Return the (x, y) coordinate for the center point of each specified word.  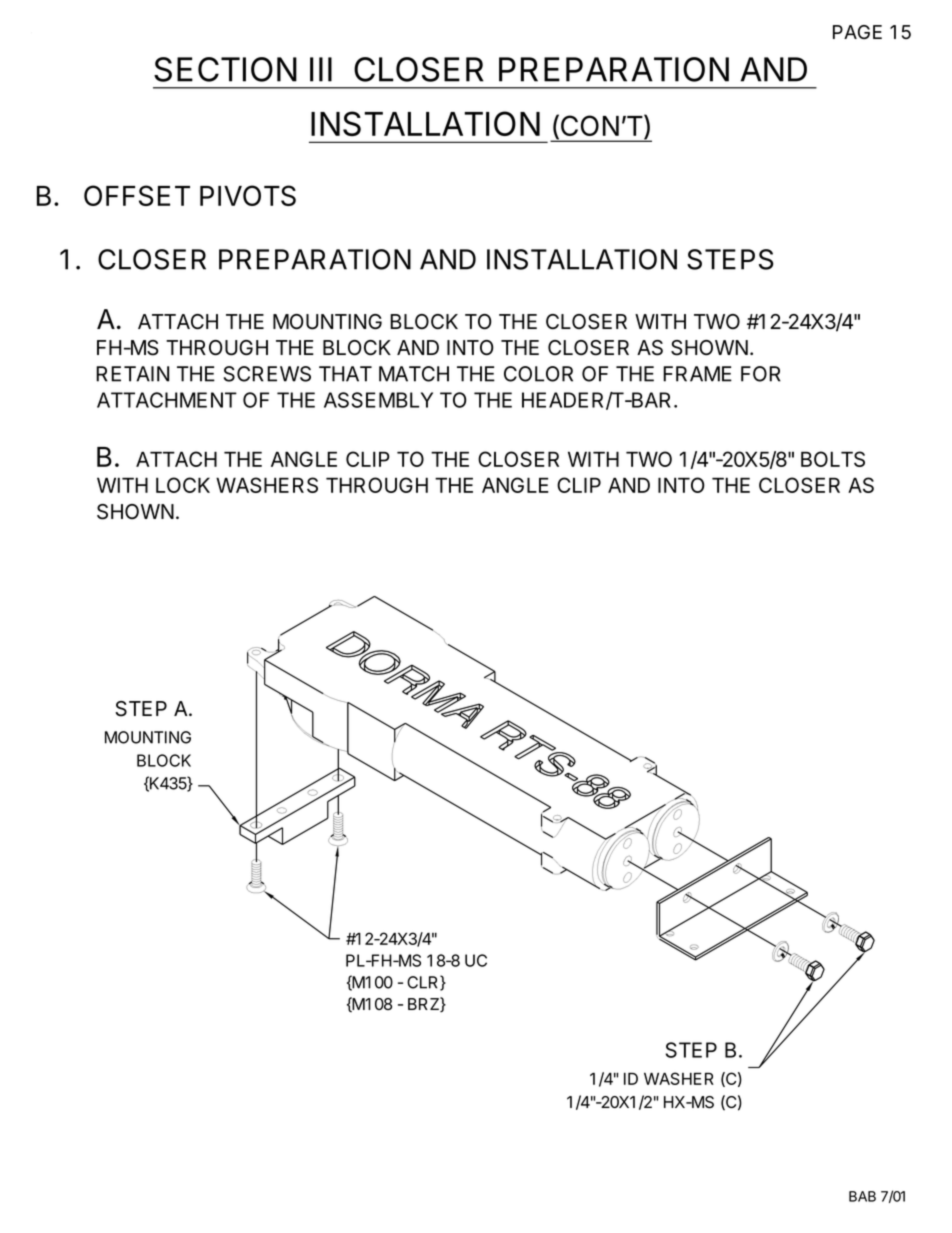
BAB (862, 1196)
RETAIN (132, 374)
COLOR (538, 374)
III (321, 69)
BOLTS (833, 459)
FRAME (697, 374)
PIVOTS (248, 195)
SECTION (225, 69)
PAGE (857, 32)
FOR (761, 374)
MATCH (414, 374)
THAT (345, 374)
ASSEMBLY (378, 400)
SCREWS (267, 374)
